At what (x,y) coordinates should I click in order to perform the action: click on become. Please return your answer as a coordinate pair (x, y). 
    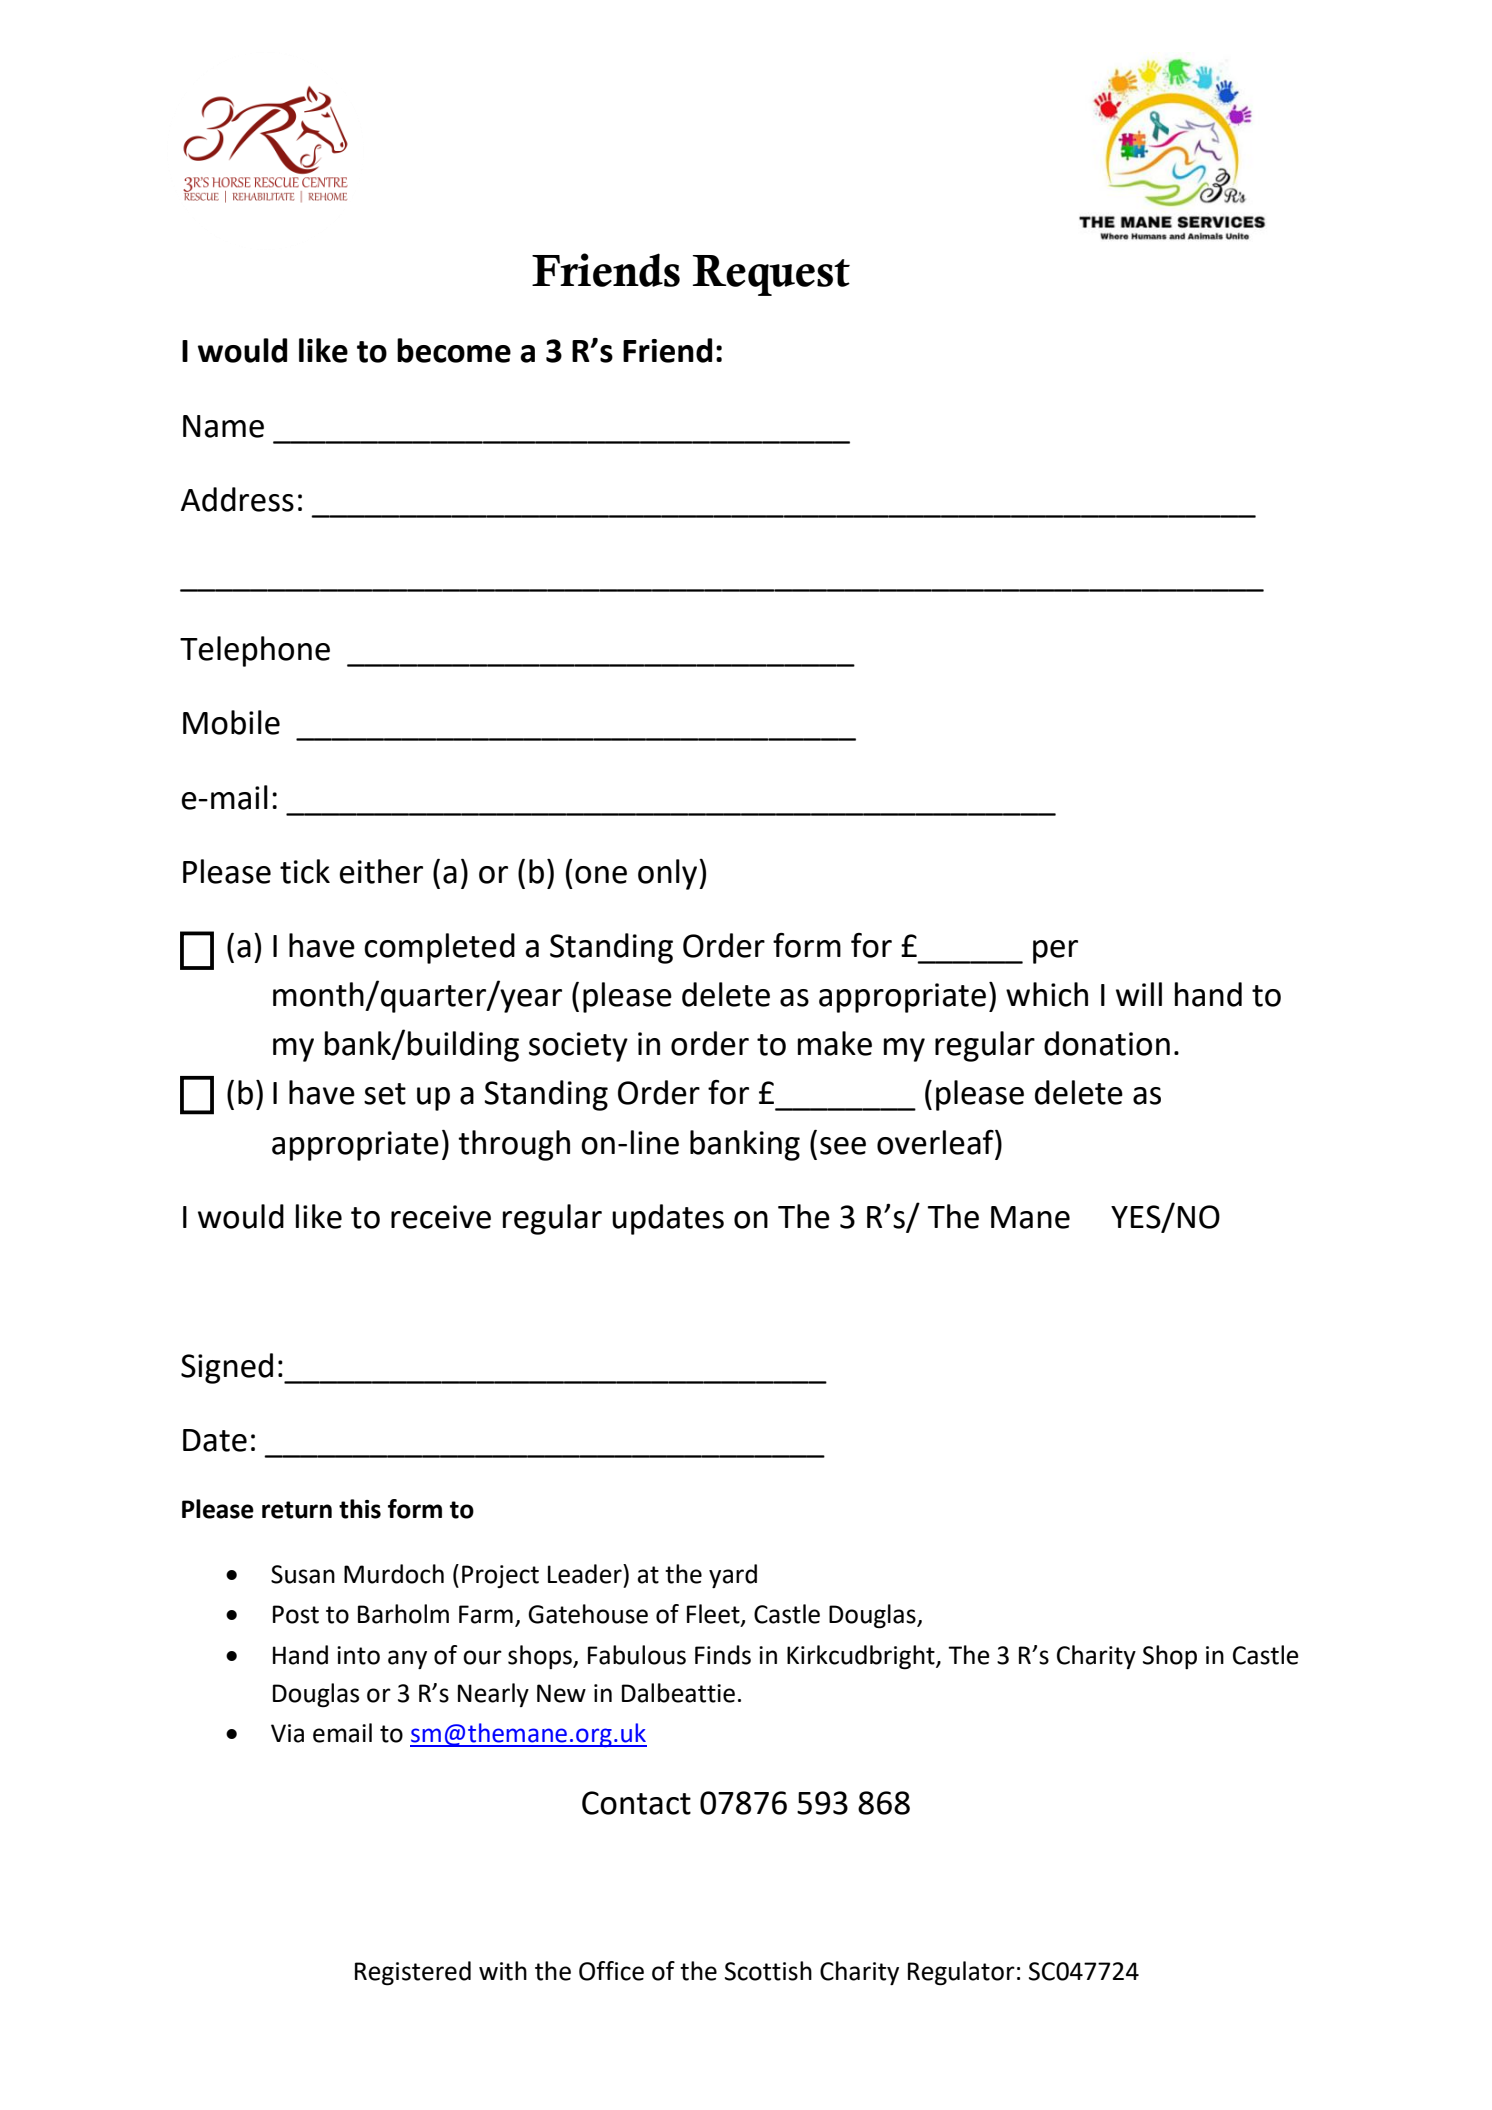
    Looking at the image, I should click on (454, 350).
